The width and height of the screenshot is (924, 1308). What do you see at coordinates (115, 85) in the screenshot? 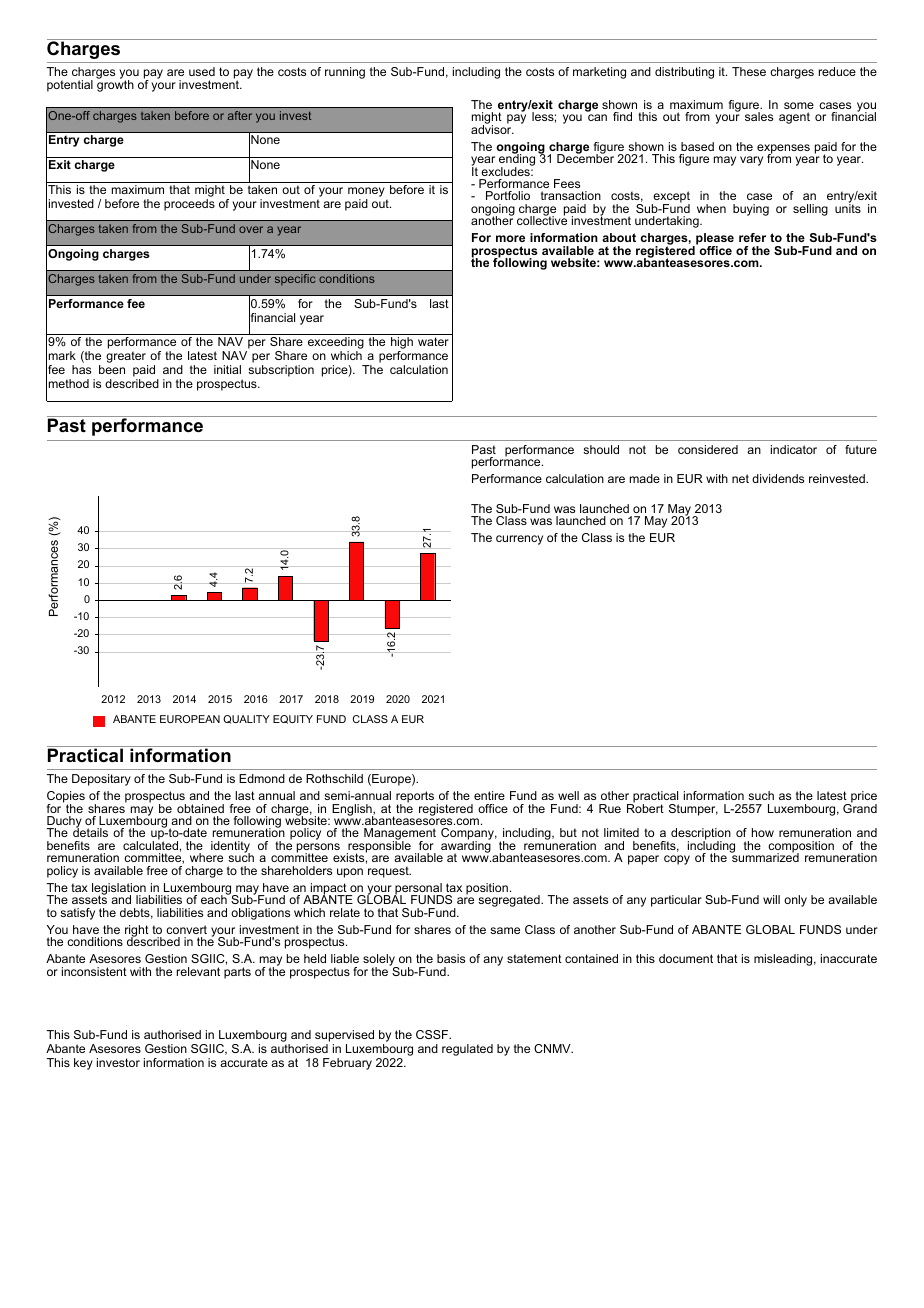
I see `growth` at bounding box center [115, 85].
